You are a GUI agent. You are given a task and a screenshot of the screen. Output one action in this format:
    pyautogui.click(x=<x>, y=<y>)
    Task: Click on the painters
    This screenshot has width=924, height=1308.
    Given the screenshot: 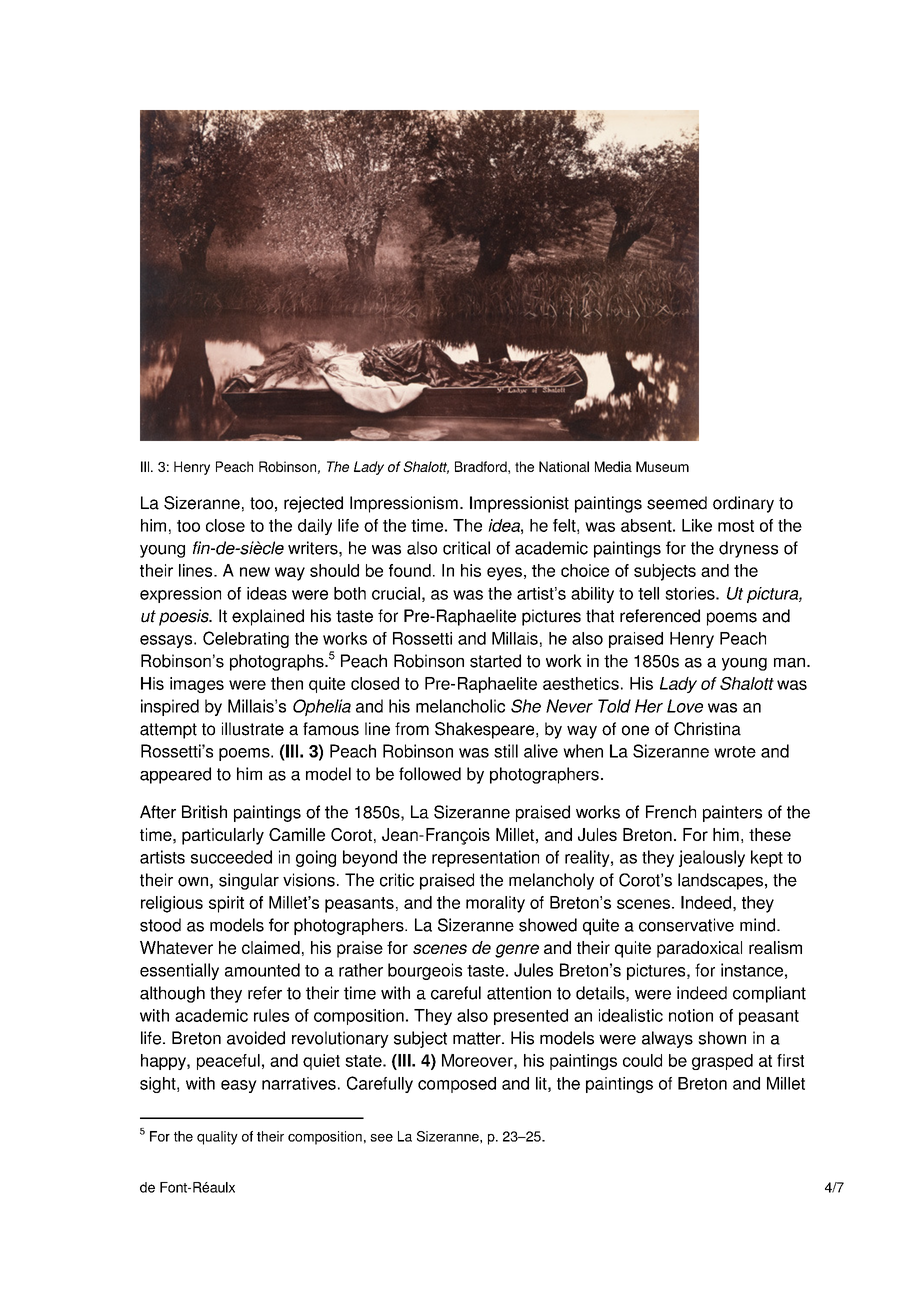 What is the action you would take?
    pyautogui.click(x=732, y=813)
